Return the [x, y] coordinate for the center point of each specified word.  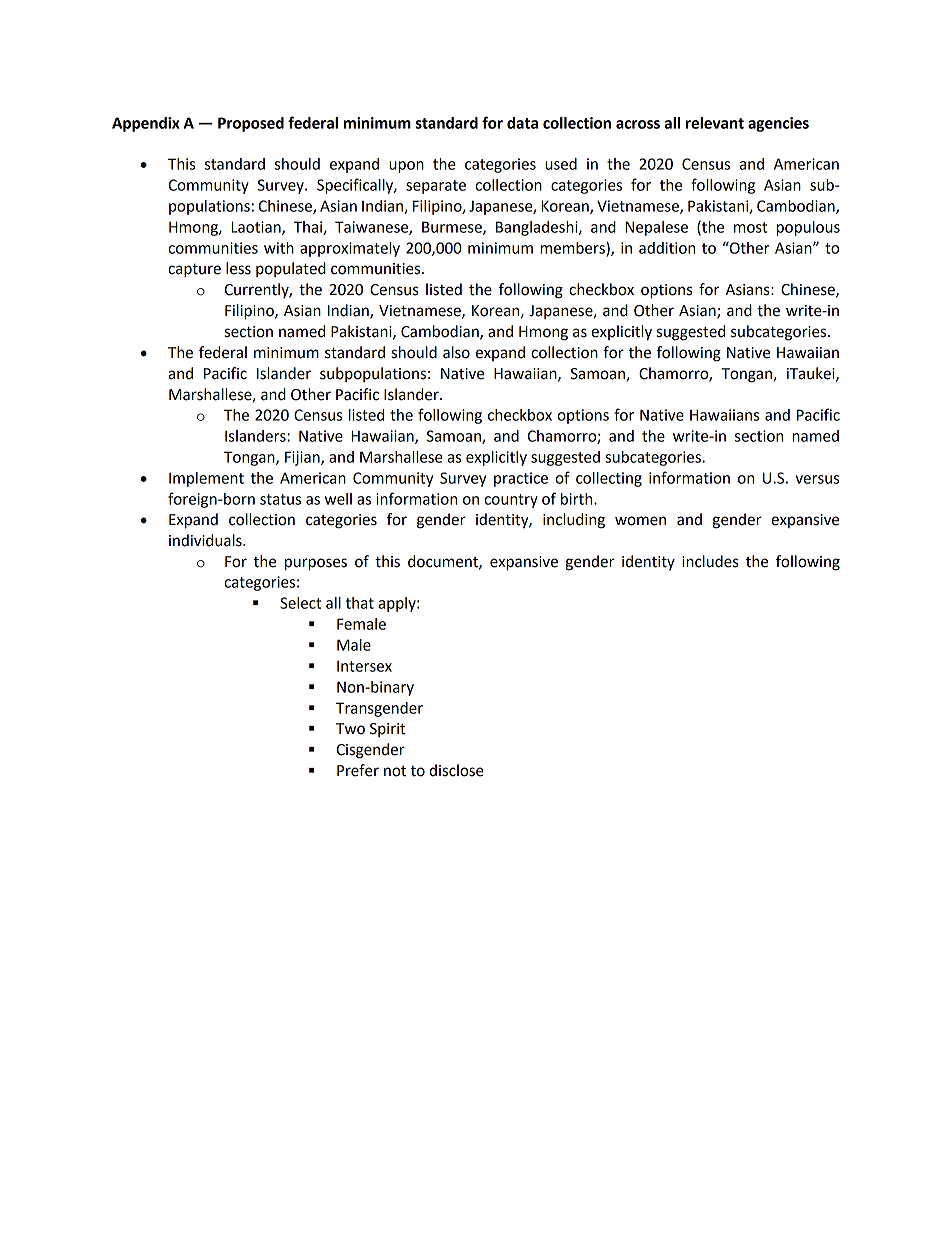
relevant [715, 123]
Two [350, 729]
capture [194, 270]
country [511, 501]
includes [710, 561]
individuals [206, 540]
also [456, 352]
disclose [456, 770]
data [522, 123]
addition [667, 248]
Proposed [251, 124]
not [395, 771]
